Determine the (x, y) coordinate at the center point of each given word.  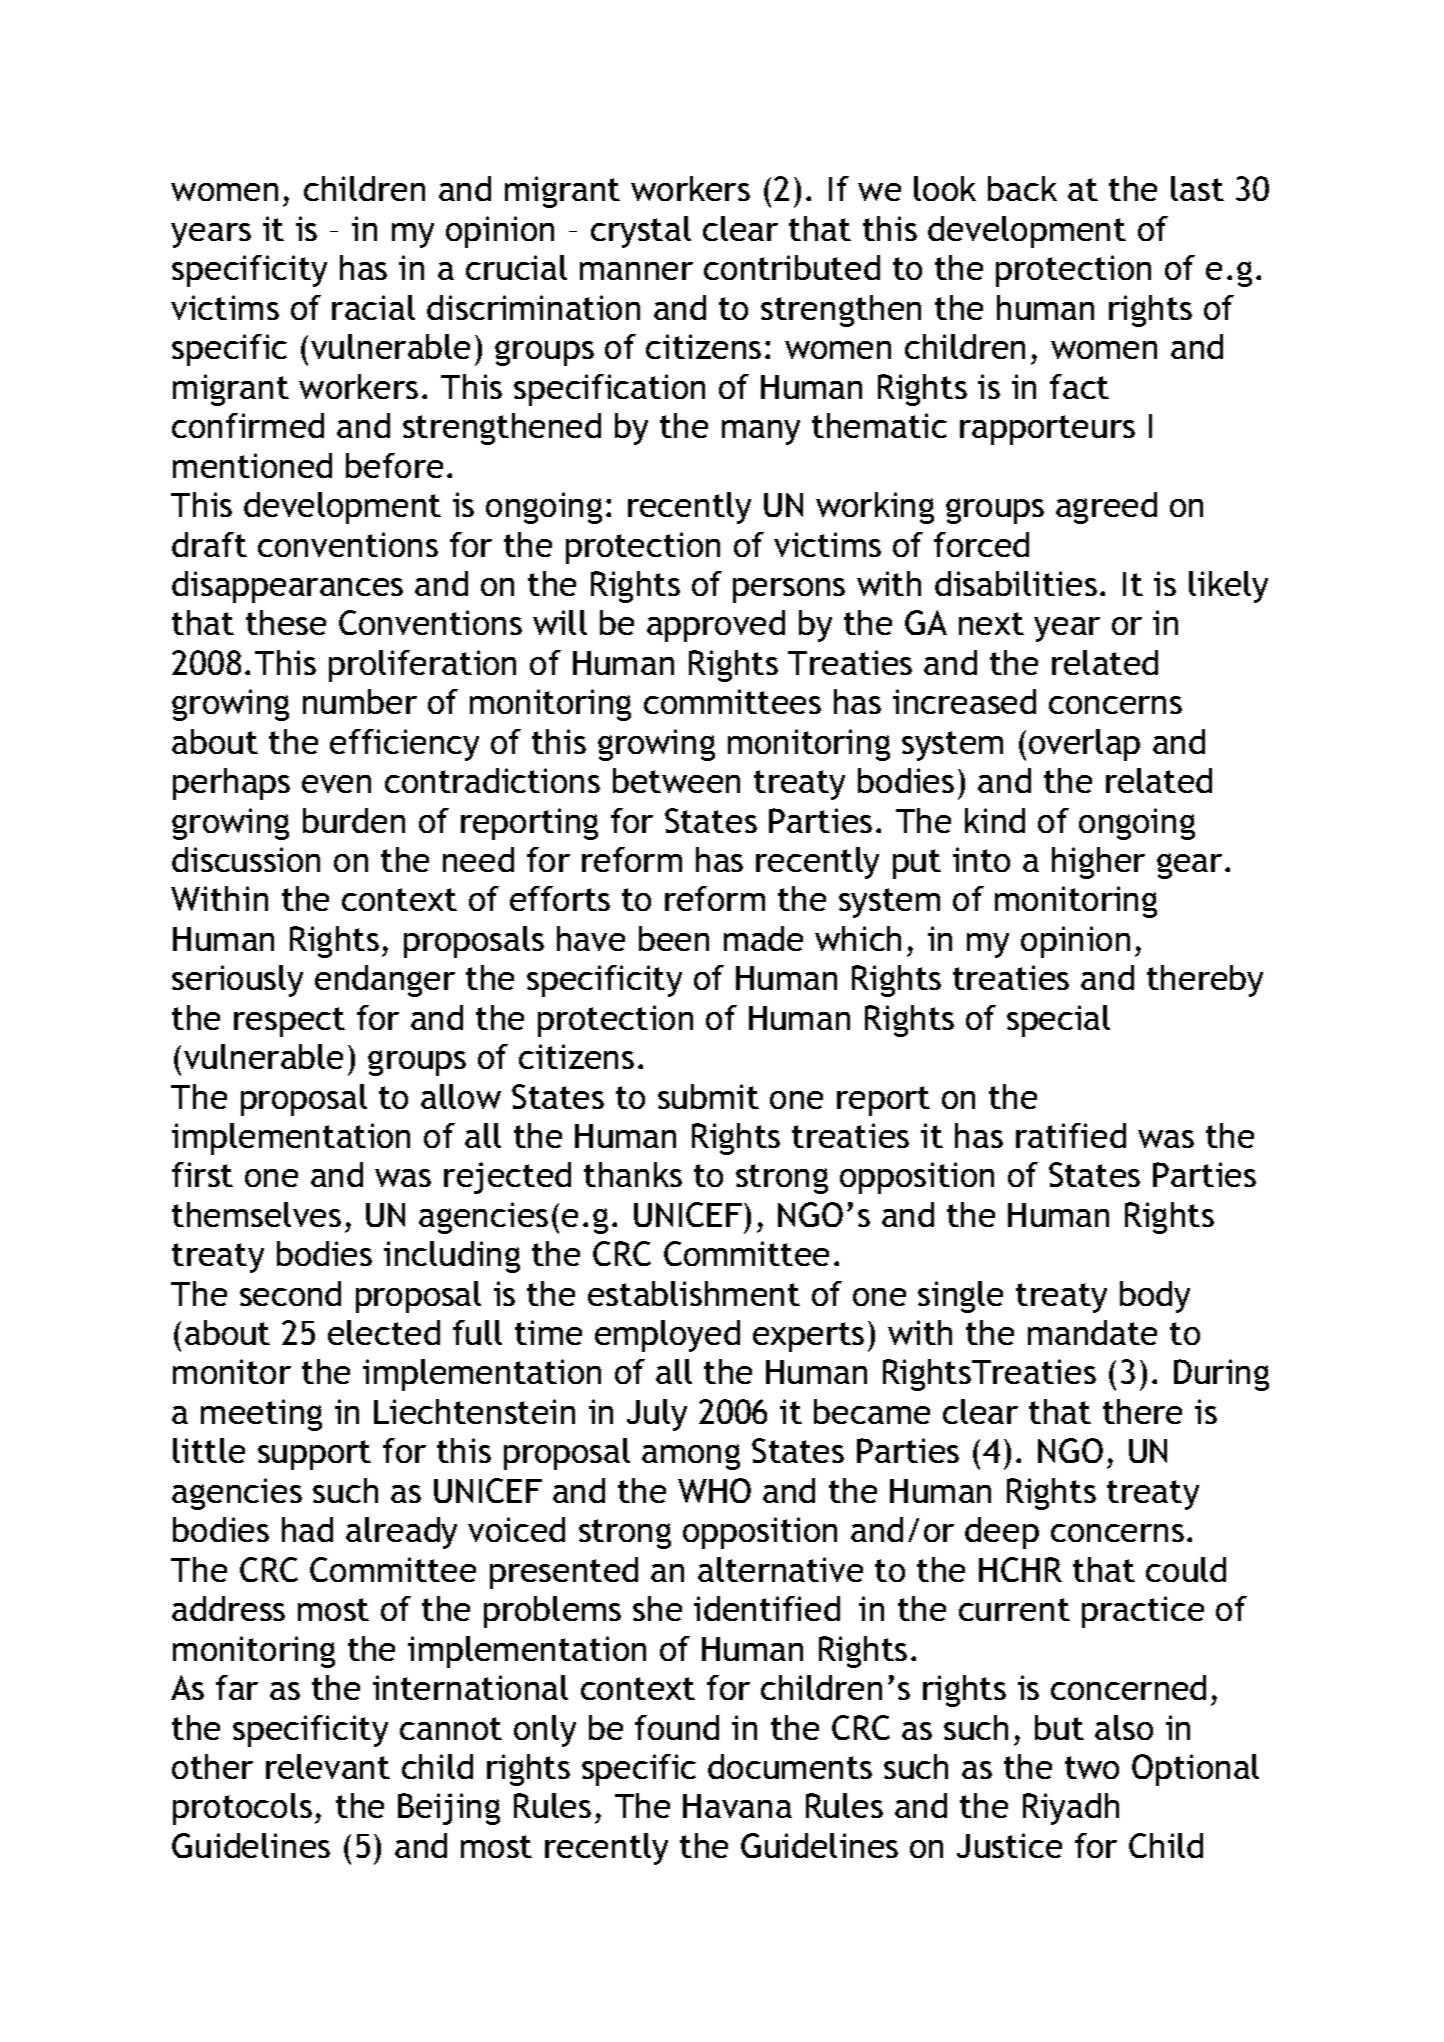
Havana (737, 1806)
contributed (792, 267)
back (1022, 188)
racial (373, 307)
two (1092, 1767)
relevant (328, 1766)
